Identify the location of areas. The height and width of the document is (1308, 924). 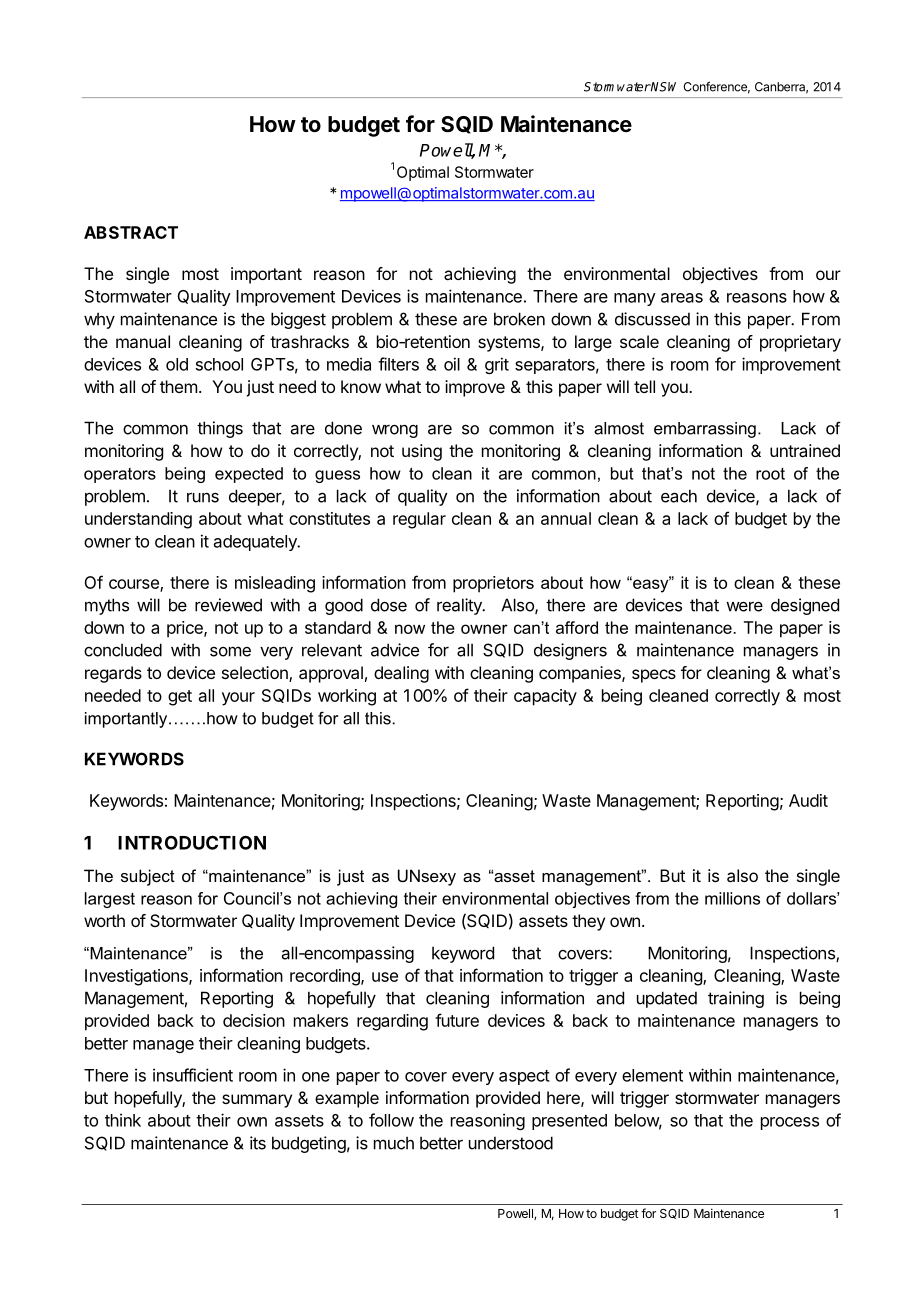
(682, 298).
